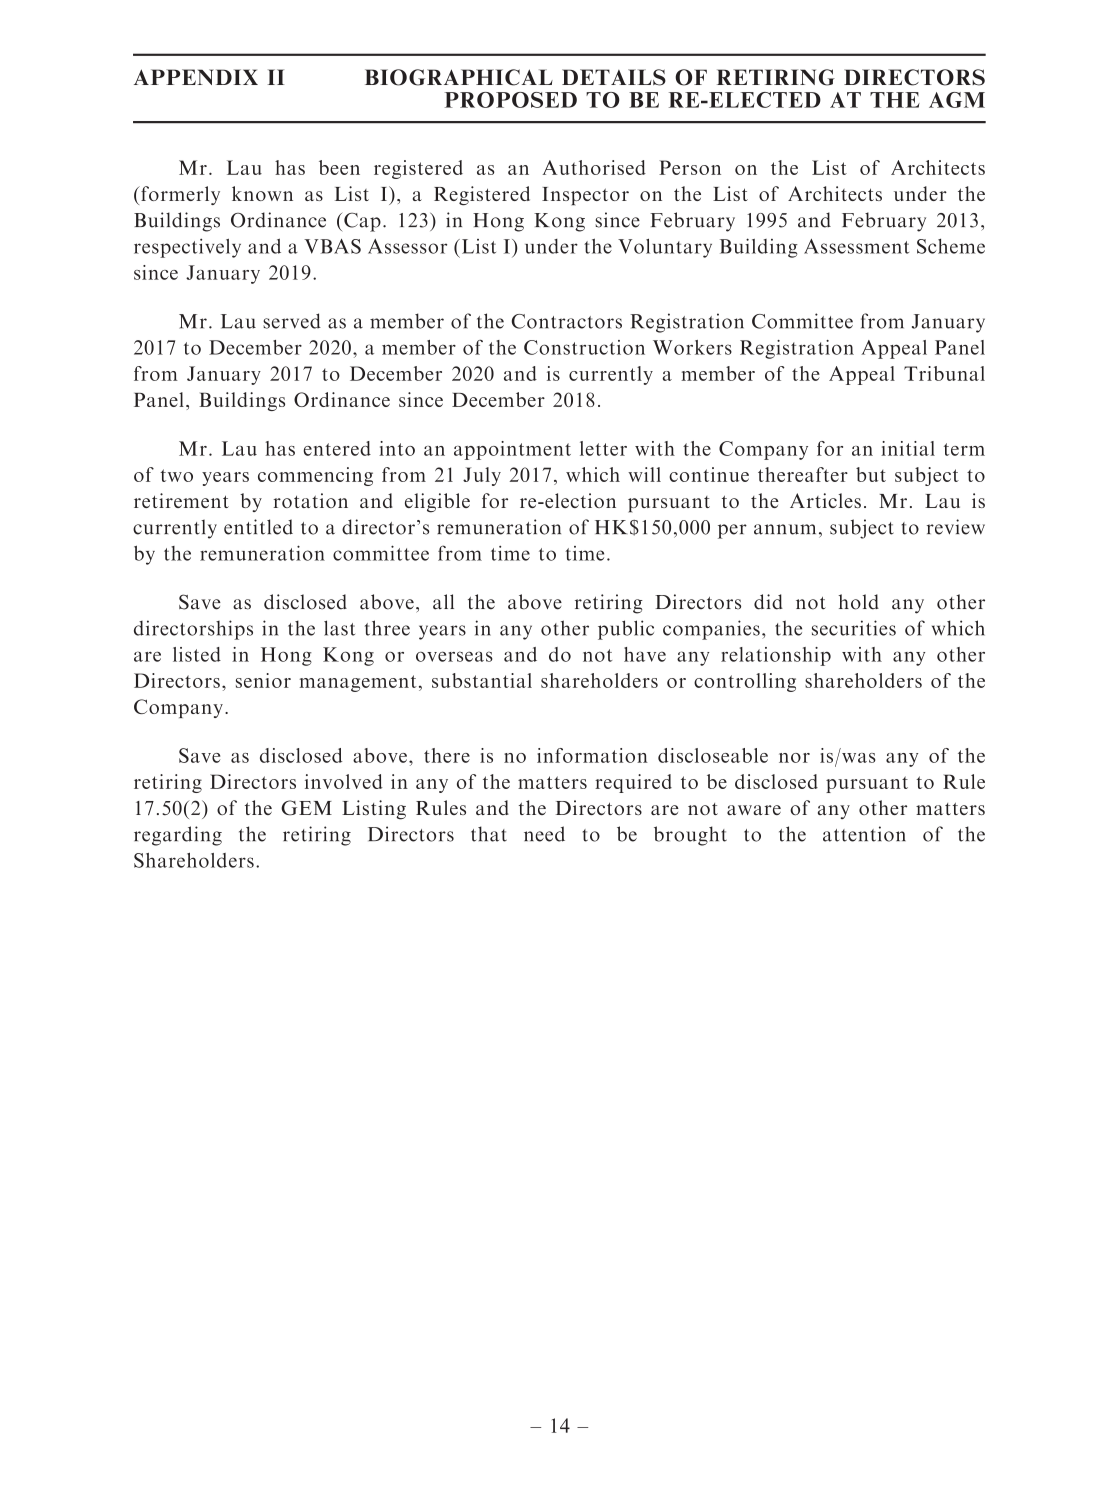 The height and width of the screenshot is (1492, 1120). Describe the element at coordinates (544, 834) in the screenshot. I see `need` at that location.
